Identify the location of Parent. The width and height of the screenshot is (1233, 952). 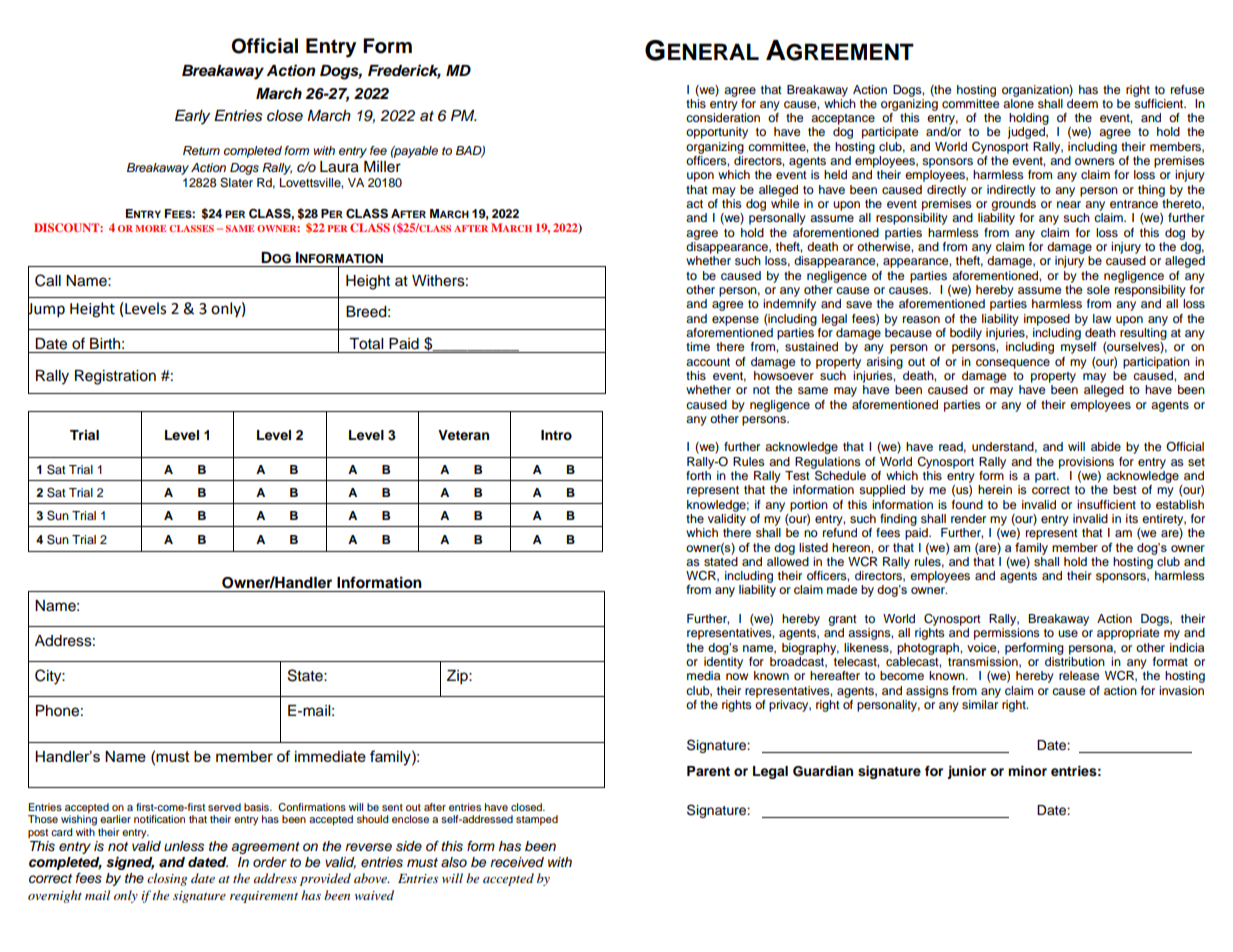
(708, 771).
